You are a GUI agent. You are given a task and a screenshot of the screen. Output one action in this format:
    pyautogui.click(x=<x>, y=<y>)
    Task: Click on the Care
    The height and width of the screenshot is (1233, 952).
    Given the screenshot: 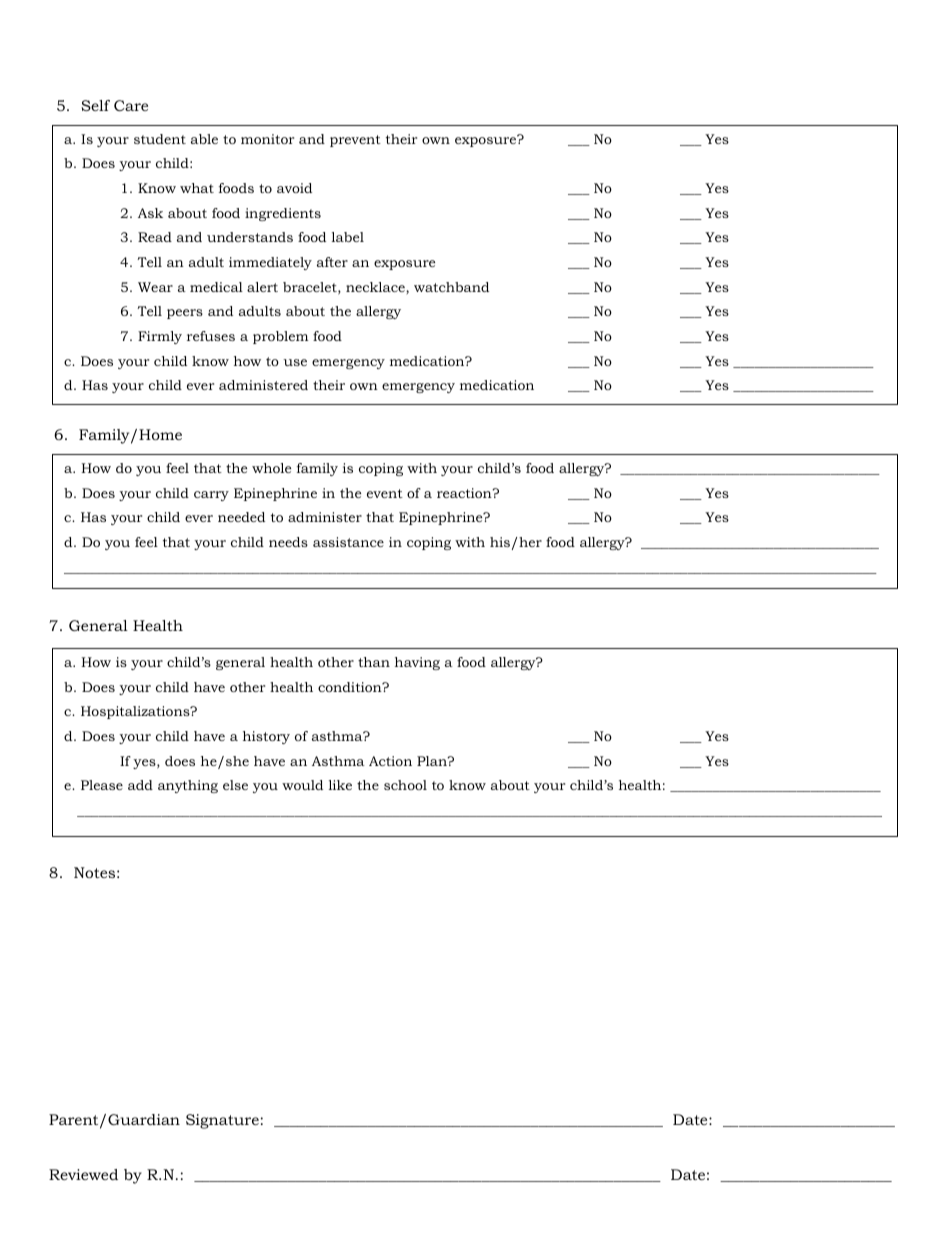 What is the action you would take?
    pyautogui.click(x=131, y=105)
